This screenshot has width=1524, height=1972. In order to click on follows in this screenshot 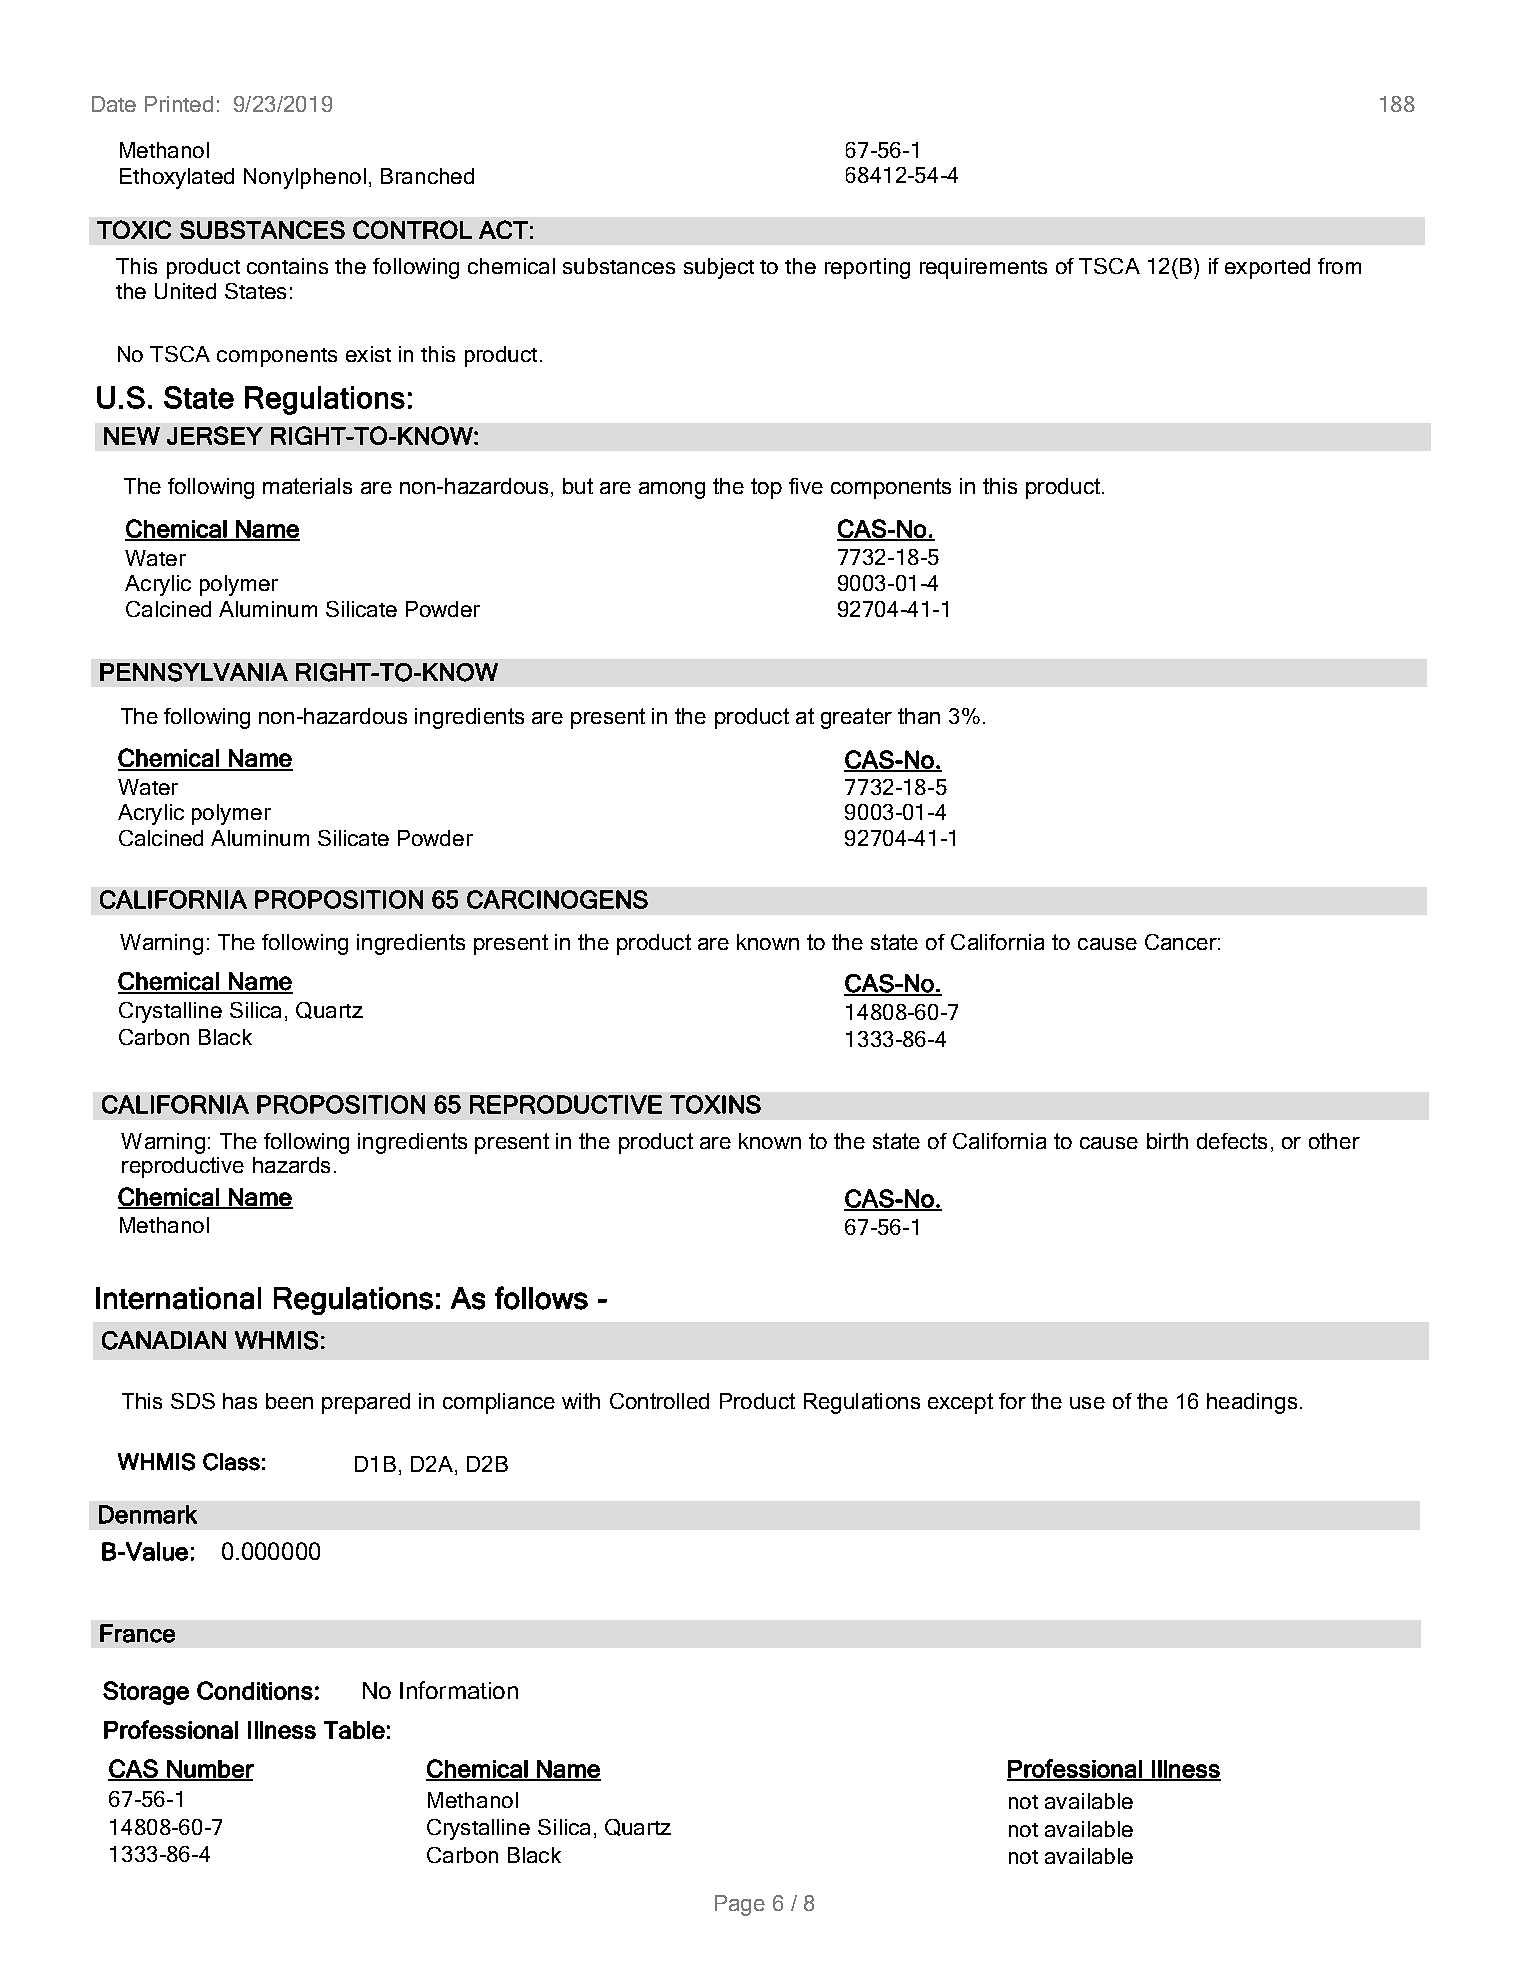, I will do `click(541, 1298)`.
